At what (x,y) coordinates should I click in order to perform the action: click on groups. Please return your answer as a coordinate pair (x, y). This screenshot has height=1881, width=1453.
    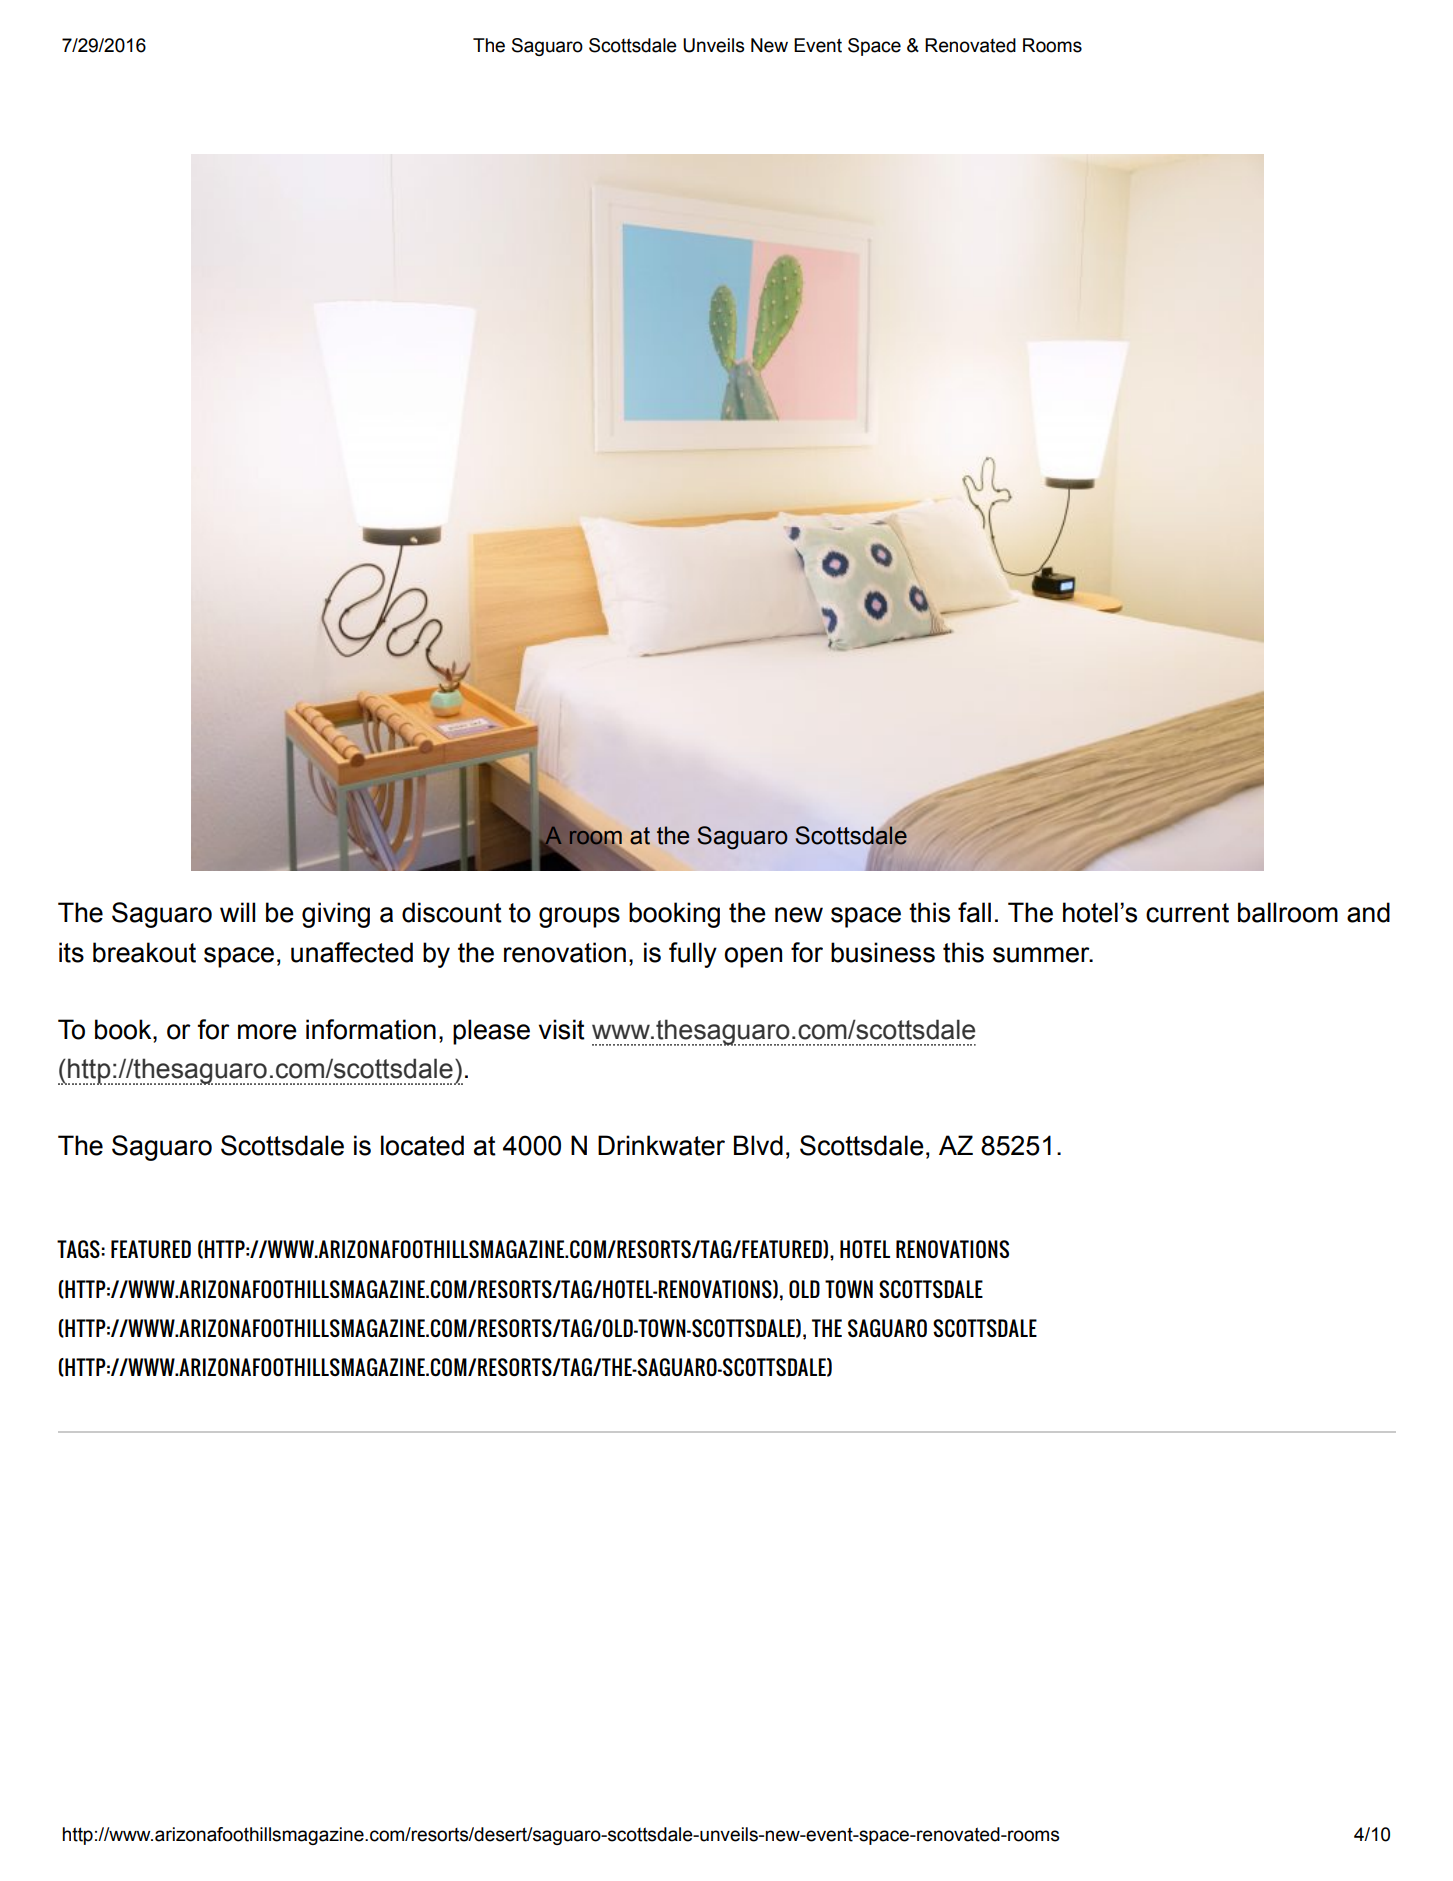
    Looking at the image, I should click on (579, 917).
